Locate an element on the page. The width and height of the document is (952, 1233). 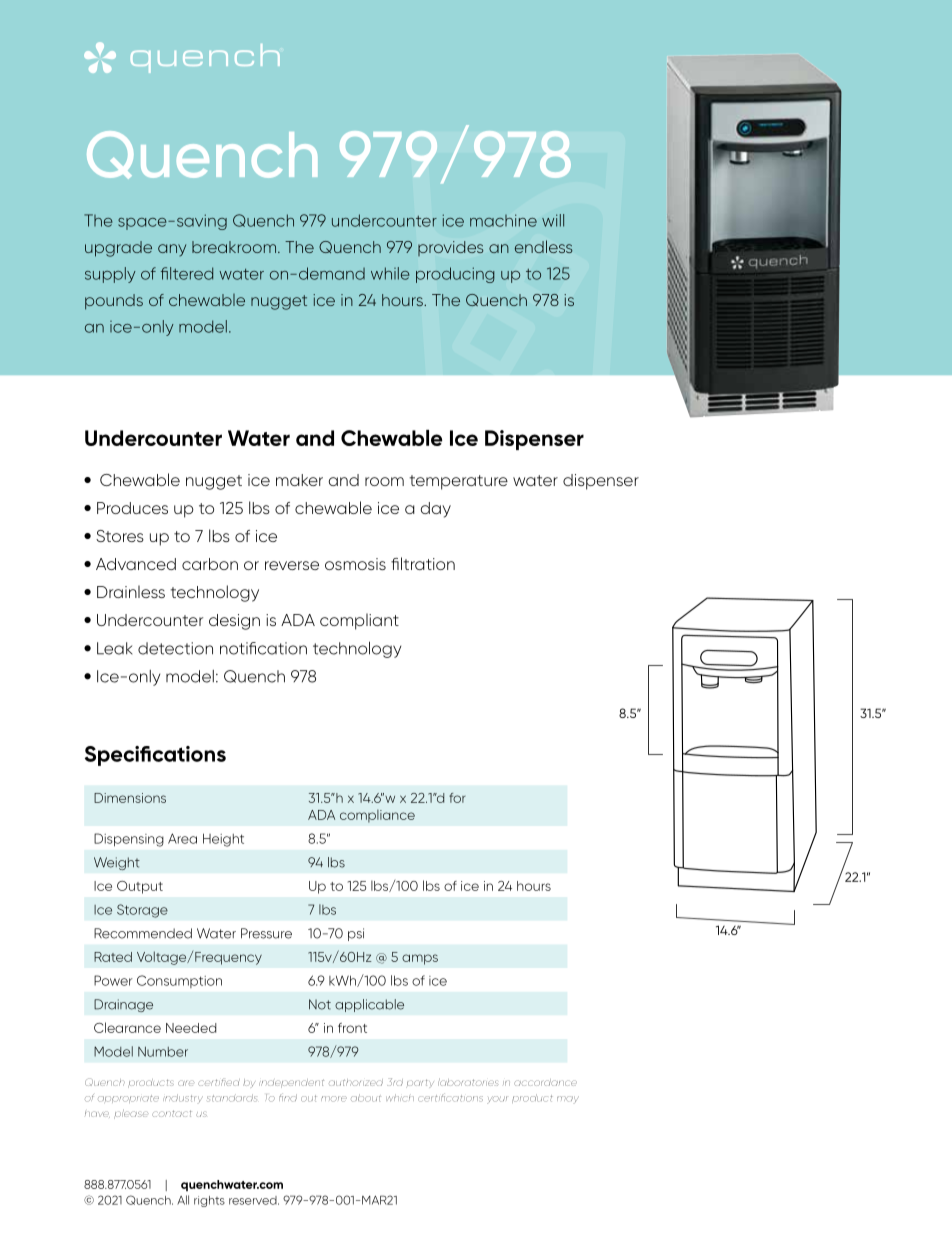
Specifications is located at coordinates (155, 756).
